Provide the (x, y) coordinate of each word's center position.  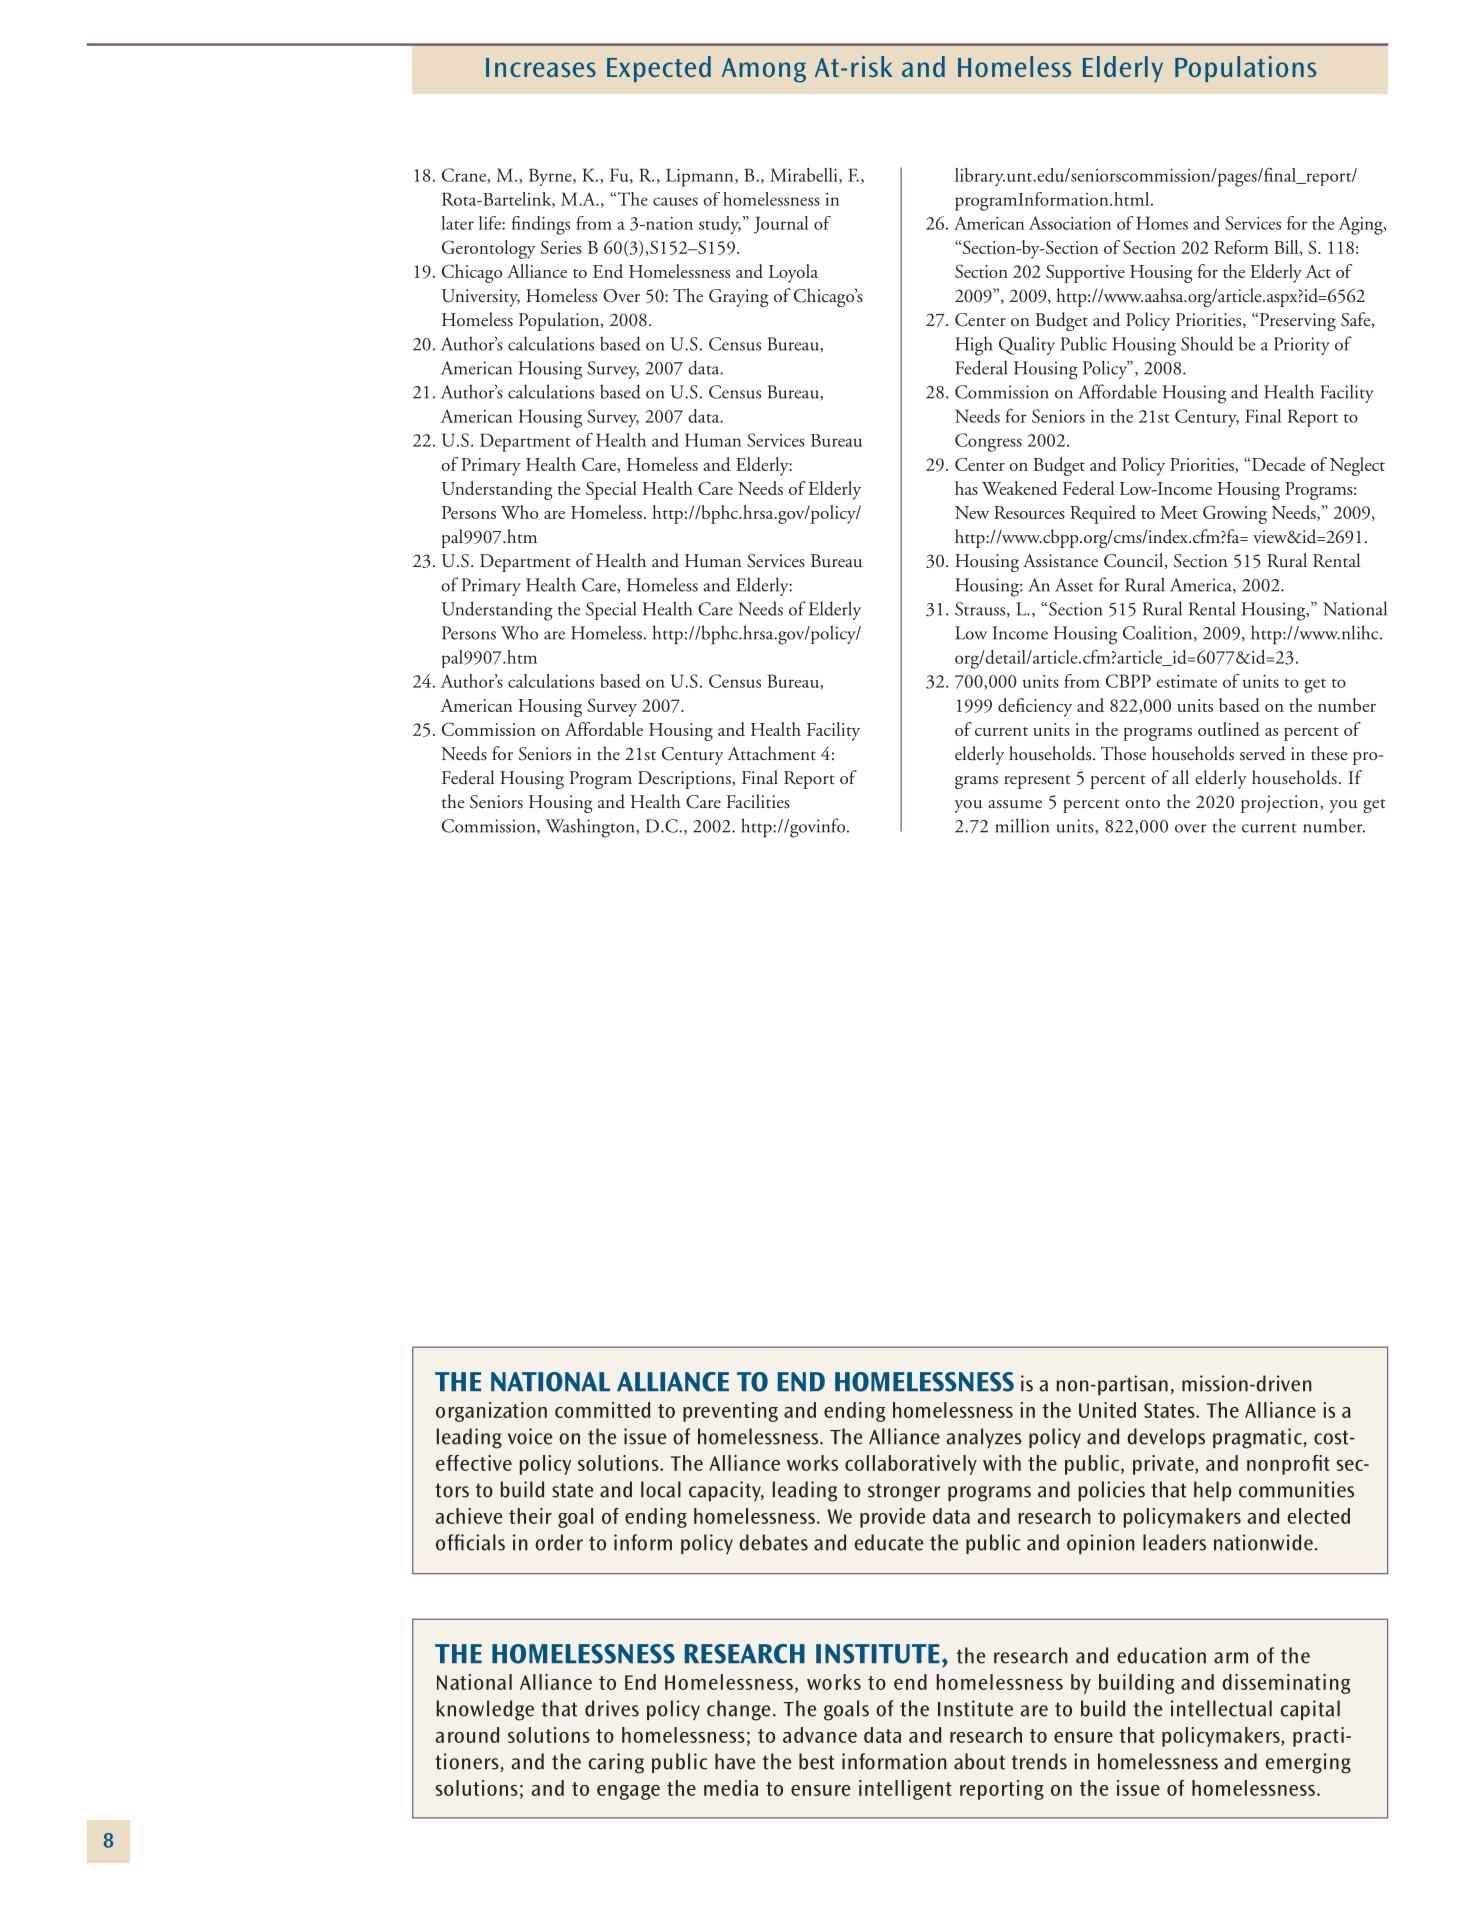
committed (602, 1410)
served (1263, 753)
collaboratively (911, 1465)
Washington (591, 828)
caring (616, 1763)
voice (530, 1436)
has (966, 488)
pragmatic (1257, 1438)
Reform (1241, 247)
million (1022, 825)
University (481, 298)
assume (1015, 804)
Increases (541, 67)
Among (764, 70)
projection (1281, 804)
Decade (1277, 464)
